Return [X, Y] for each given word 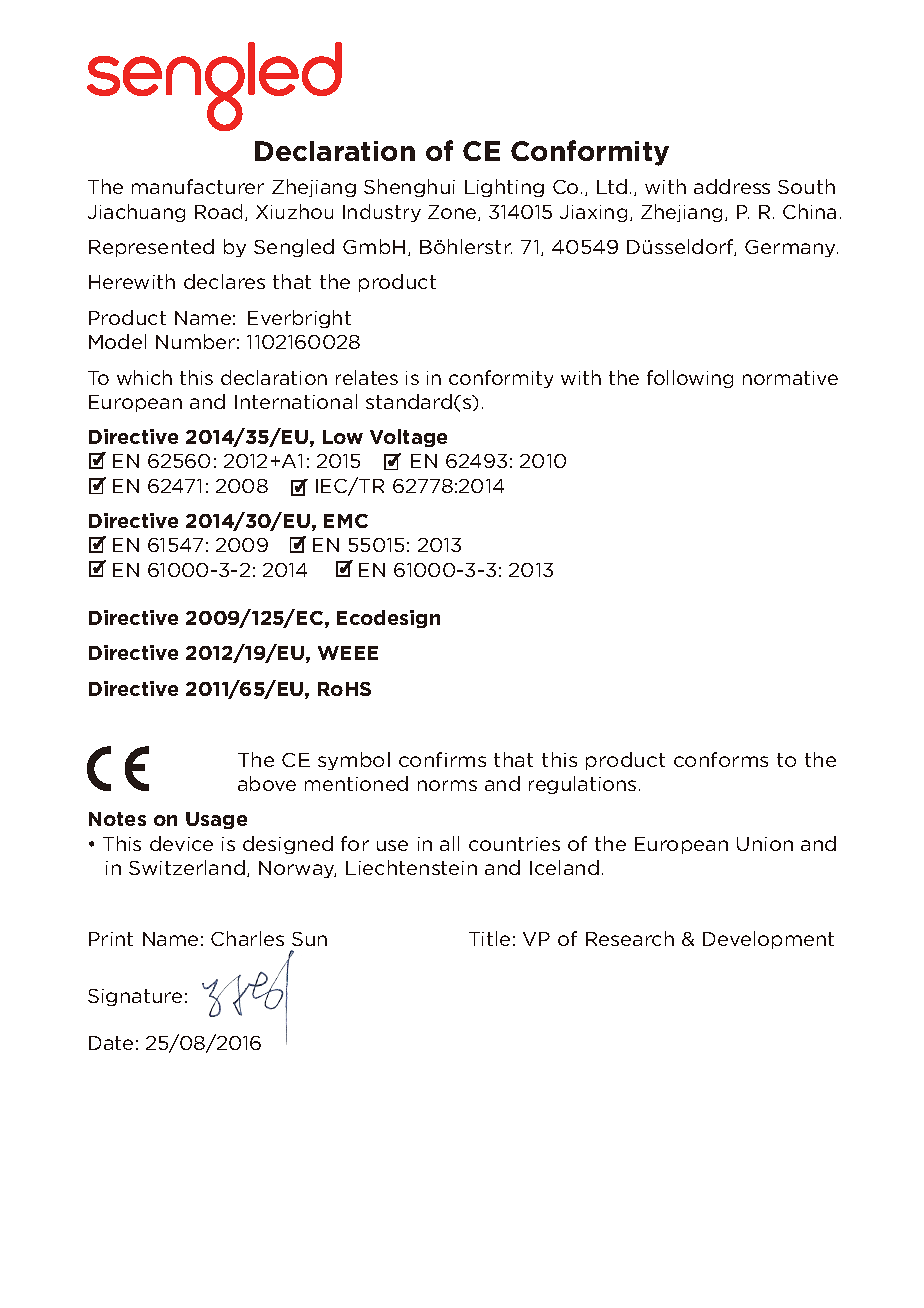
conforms [721, 759]
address [732, 186]
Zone [453, 213]
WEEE [348, 653]
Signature [135, 997]
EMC [346, 521]
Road [220, 212]
